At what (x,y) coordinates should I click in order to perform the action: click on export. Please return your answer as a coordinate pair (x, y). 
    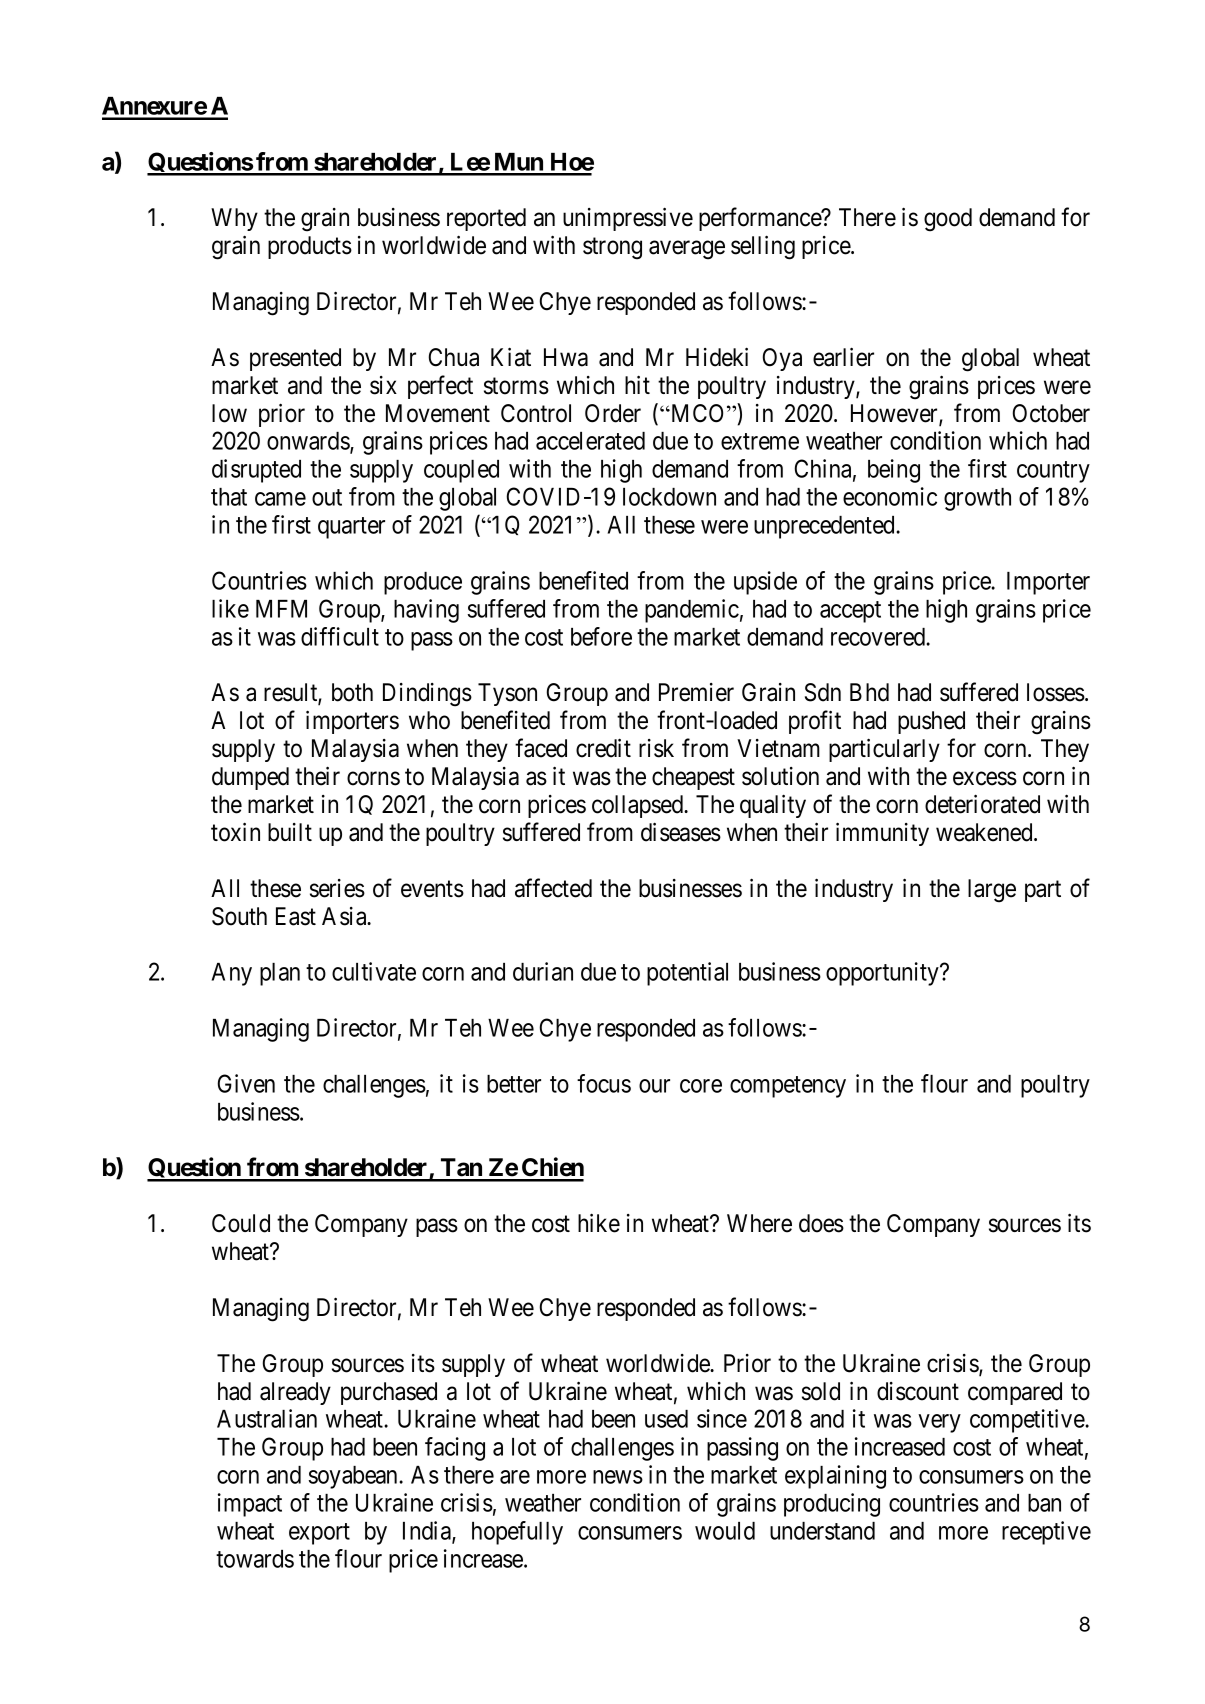
    Looking at the image, I should click on (319, 1534).
